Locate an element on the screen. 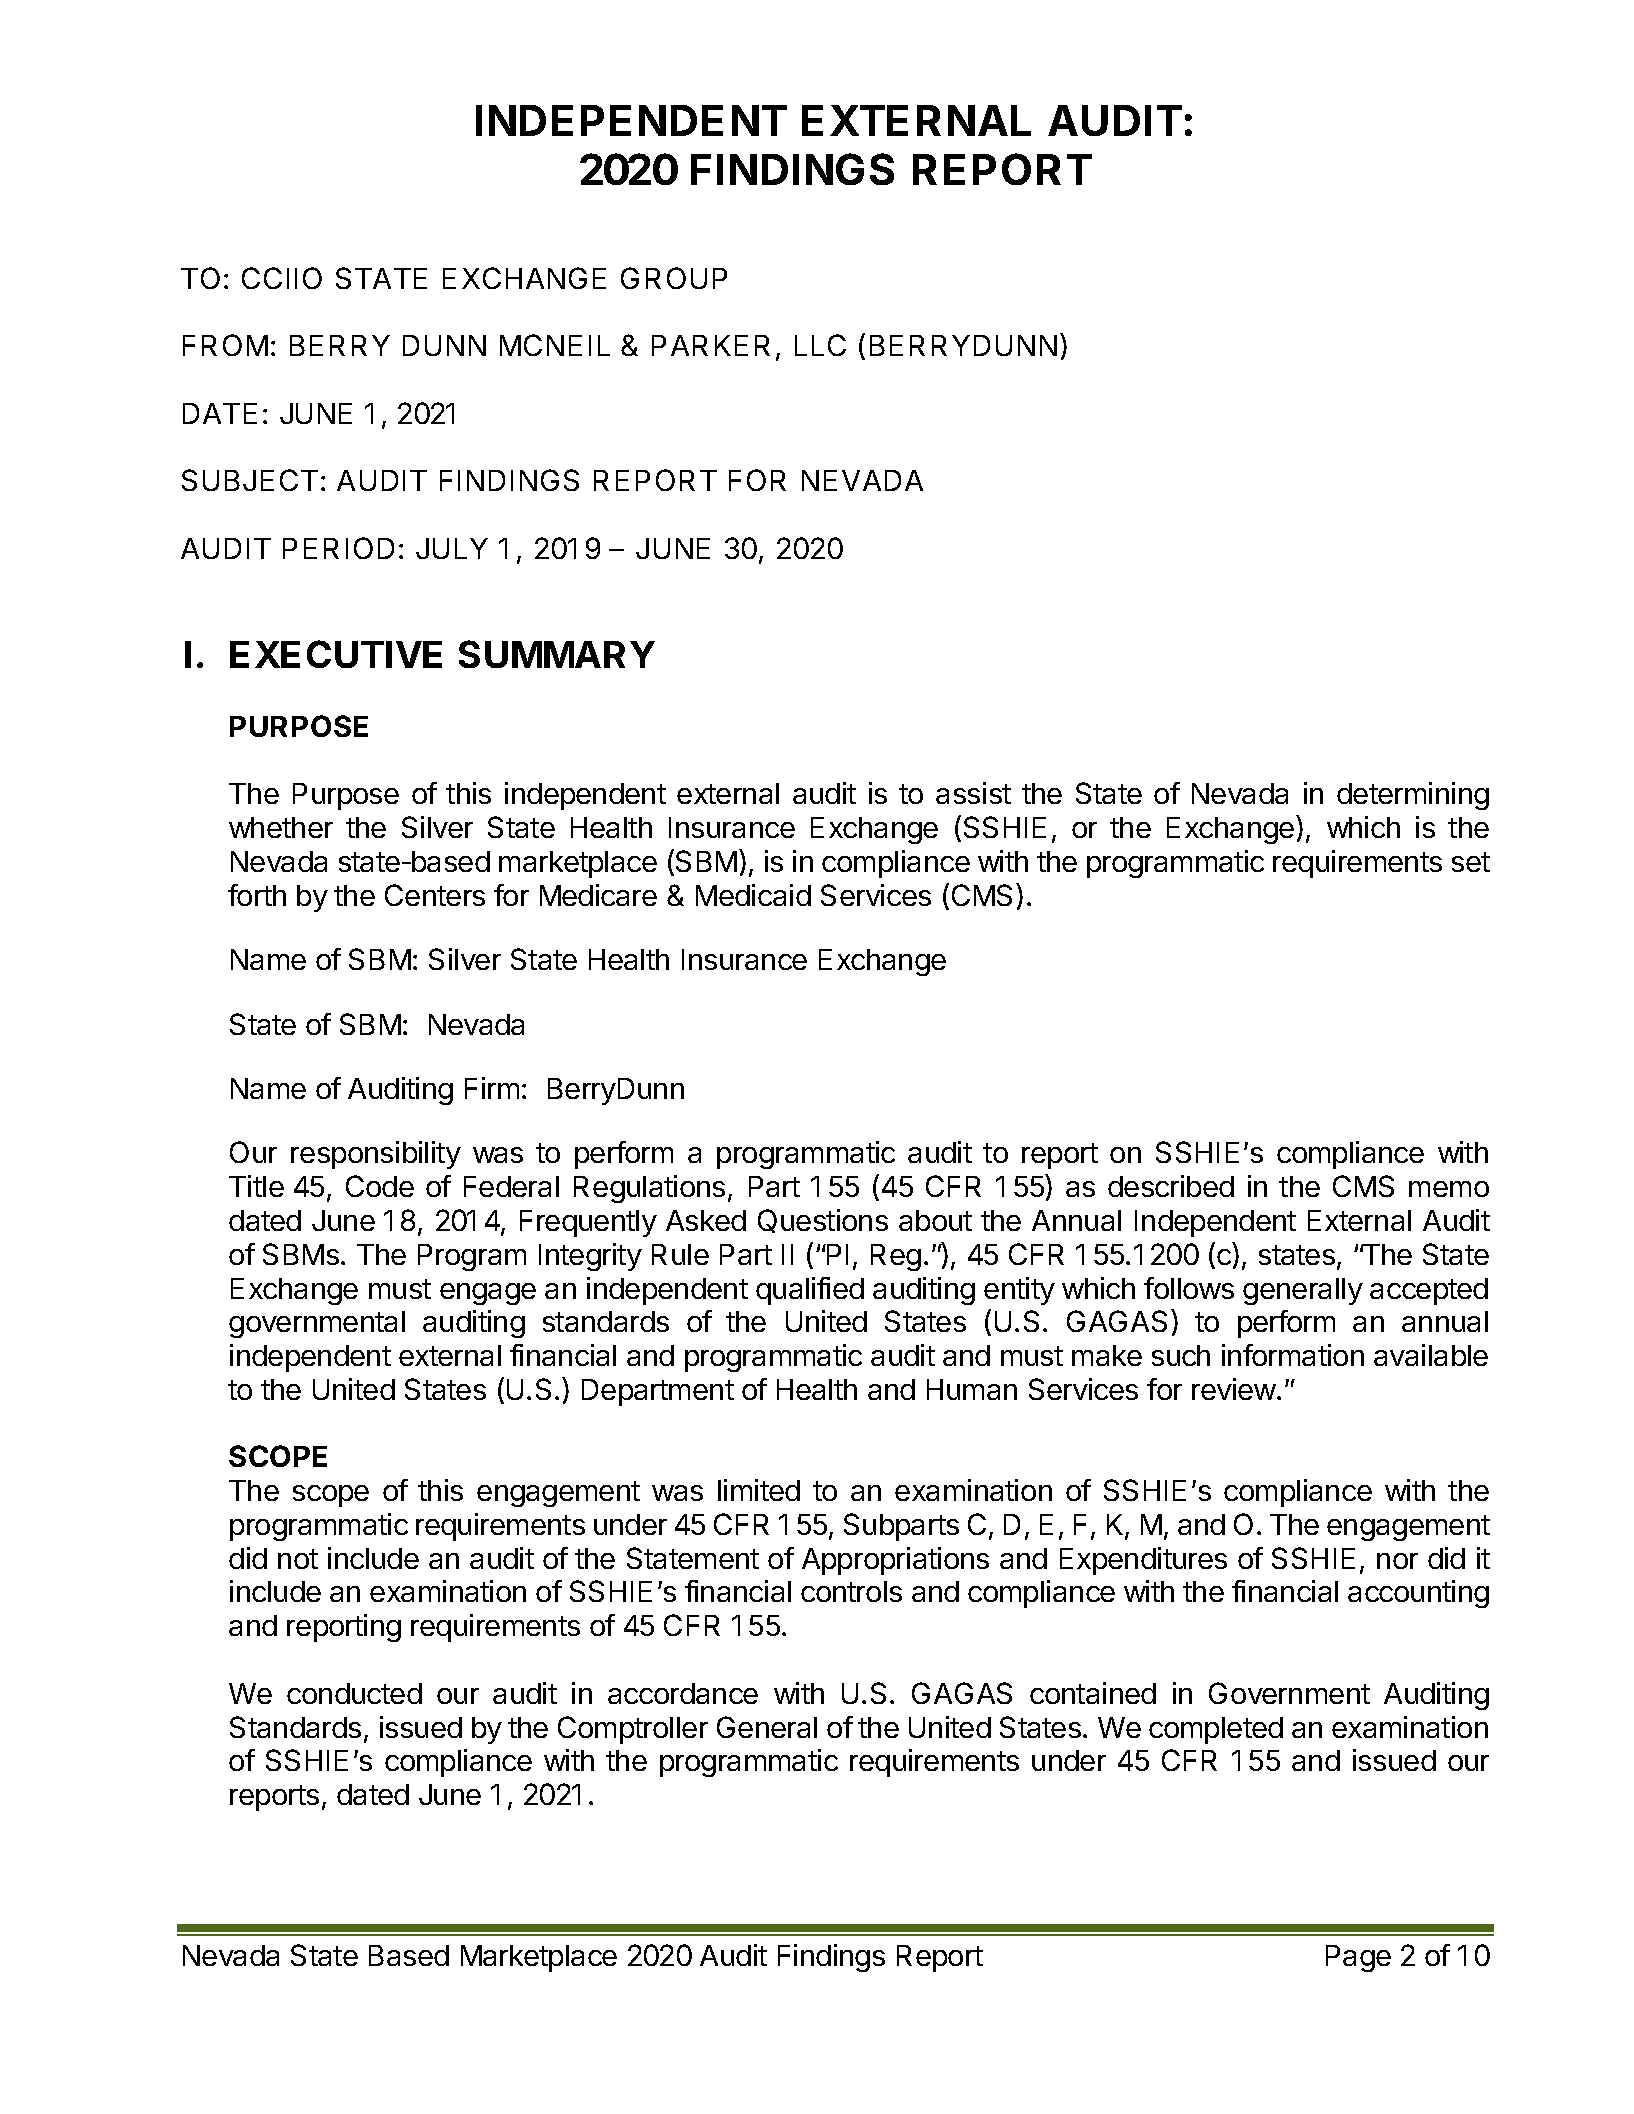 The image size is (1634, 2114). memo is located at coordinates (1449, 1189).
